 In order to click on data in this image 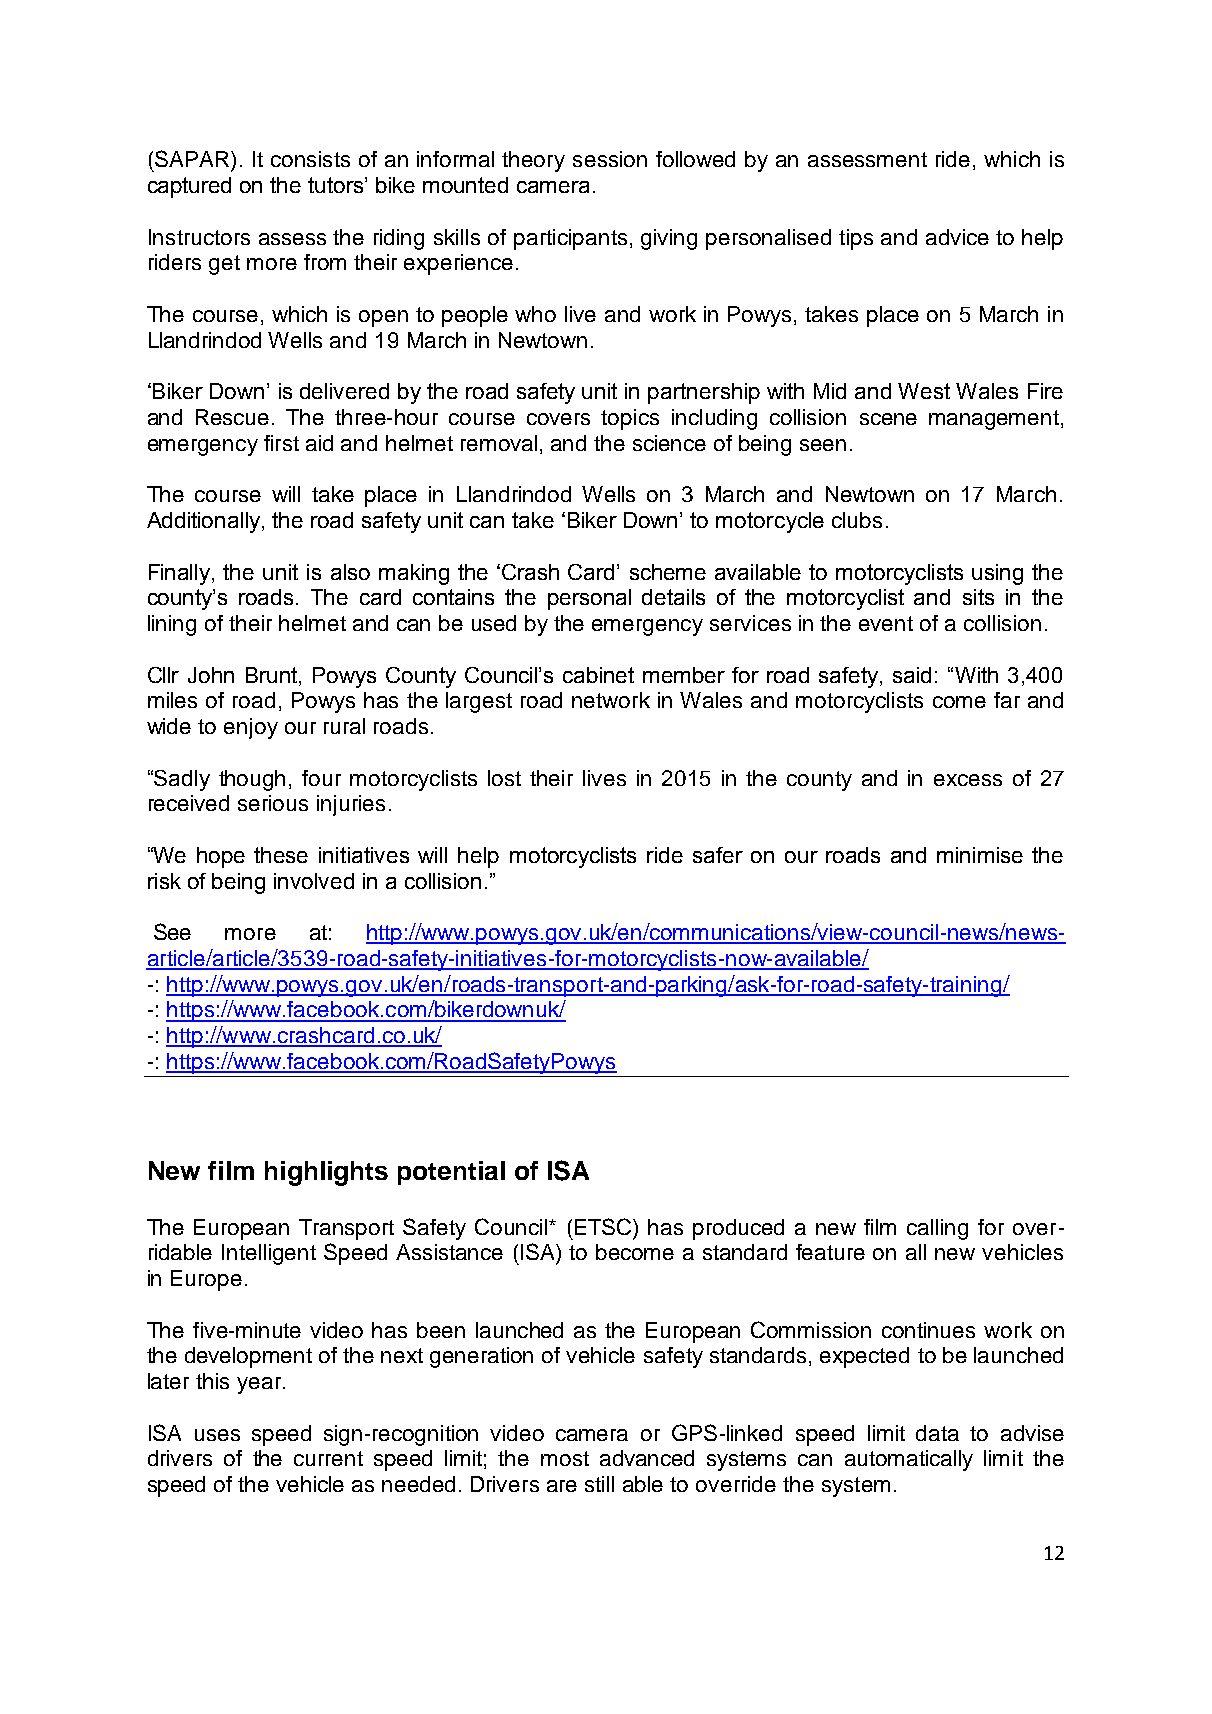, I will do `click(937, 1433)`.
